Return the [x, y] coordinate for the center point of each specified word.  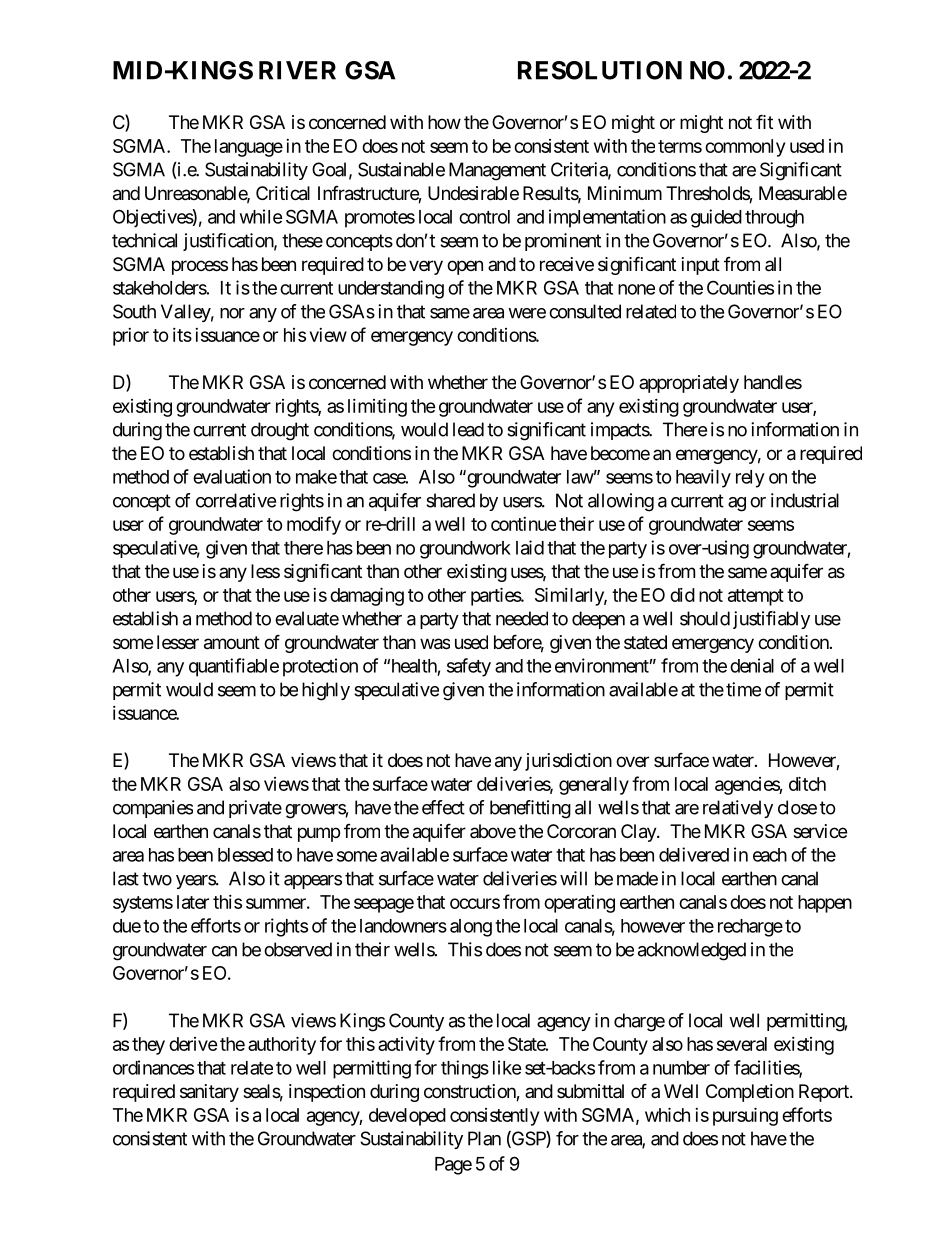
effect [443, 807]
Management [497, 171]
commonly [745, 148]
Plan [484, 1138]
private [255, 809]
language [249, 148]
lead [468, 429]
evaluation [232, 476]
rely [750, 479]
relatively [738, 809]
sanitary [209, 1093]
